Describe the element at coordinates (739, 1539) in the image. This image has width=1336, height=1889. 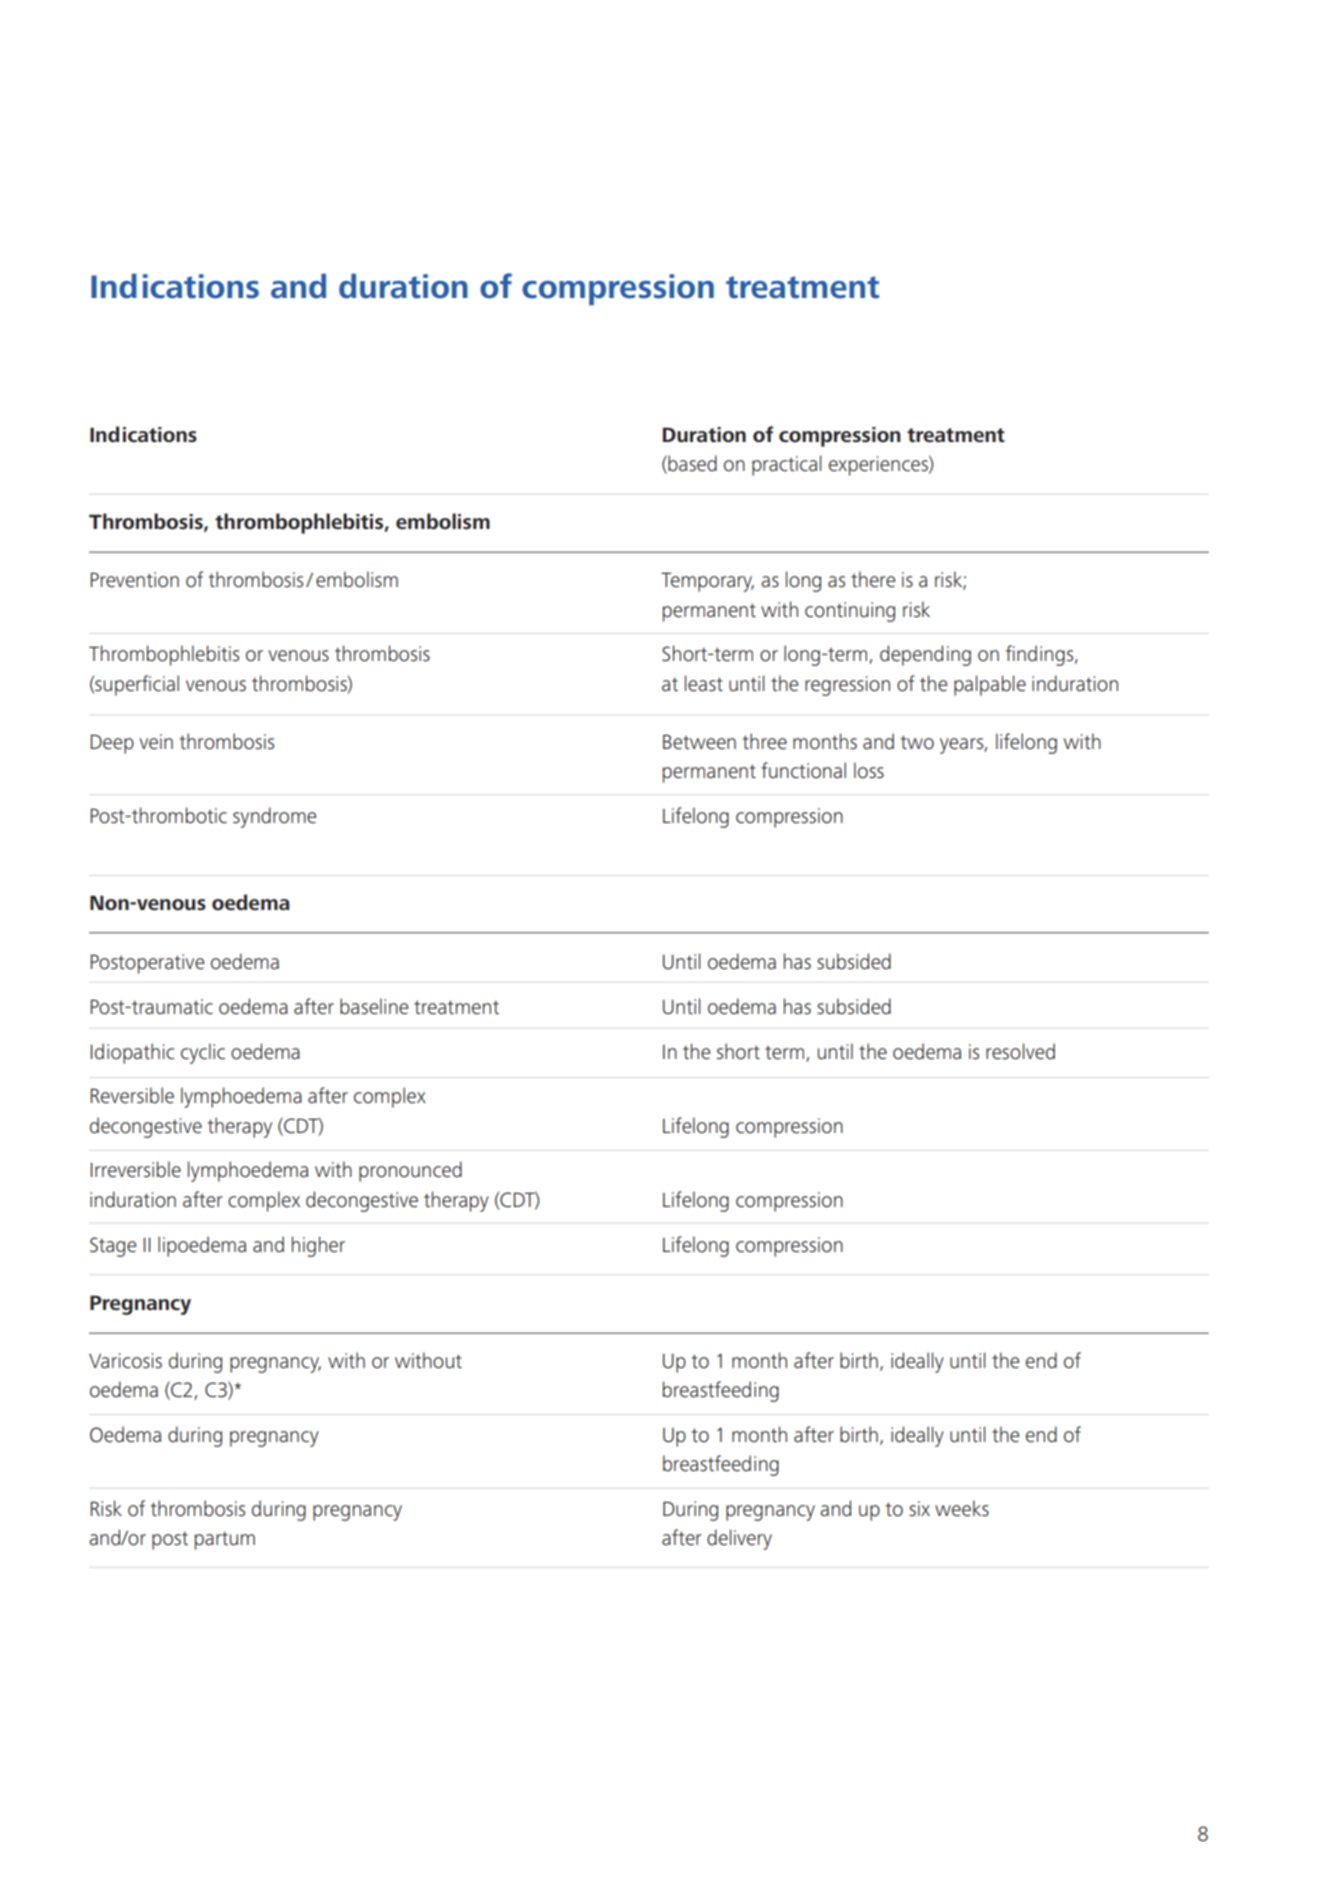
I see `delivery` at that location.
